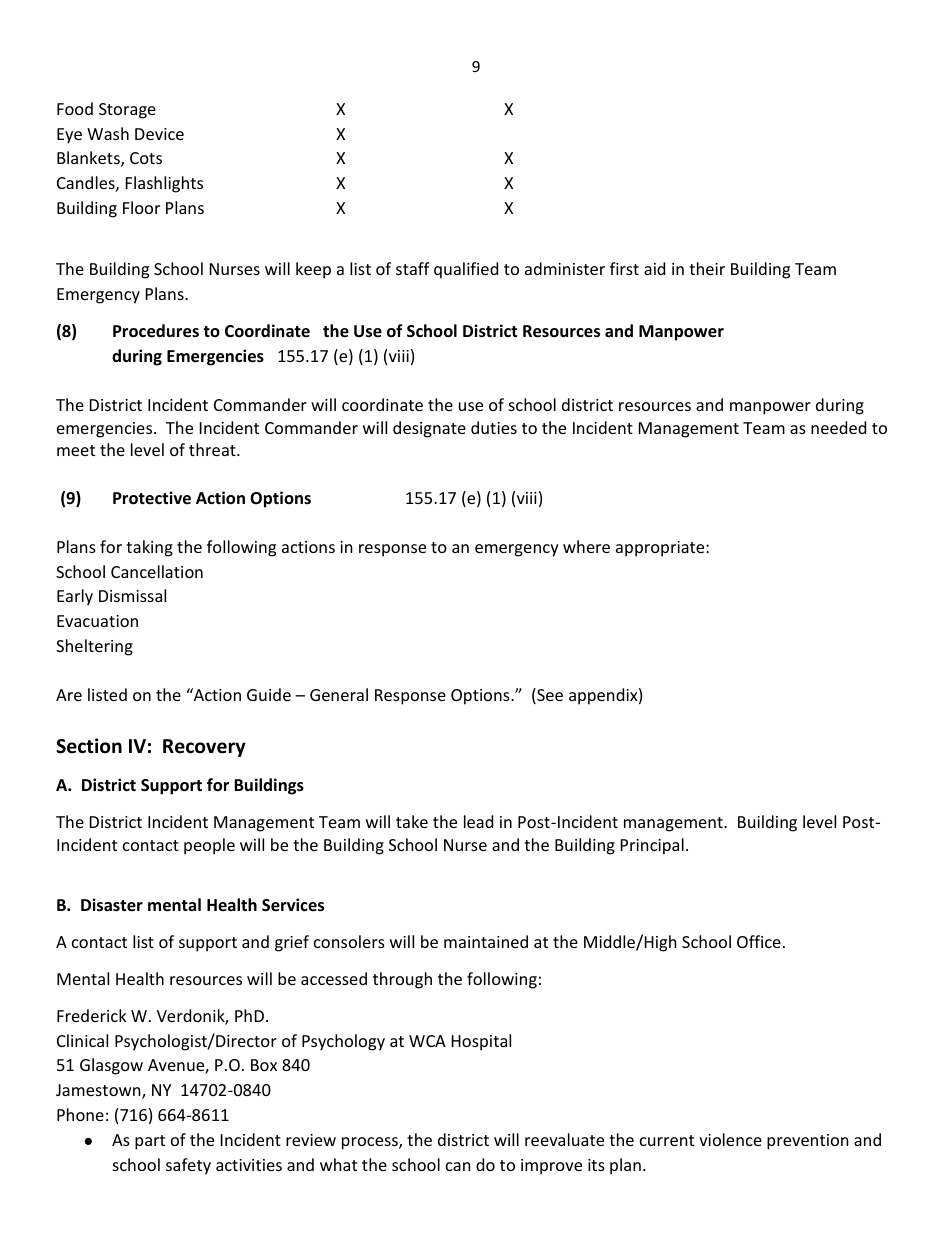 The image size is (952, 1233). I want to click on Procedures, so click(156, 331).
